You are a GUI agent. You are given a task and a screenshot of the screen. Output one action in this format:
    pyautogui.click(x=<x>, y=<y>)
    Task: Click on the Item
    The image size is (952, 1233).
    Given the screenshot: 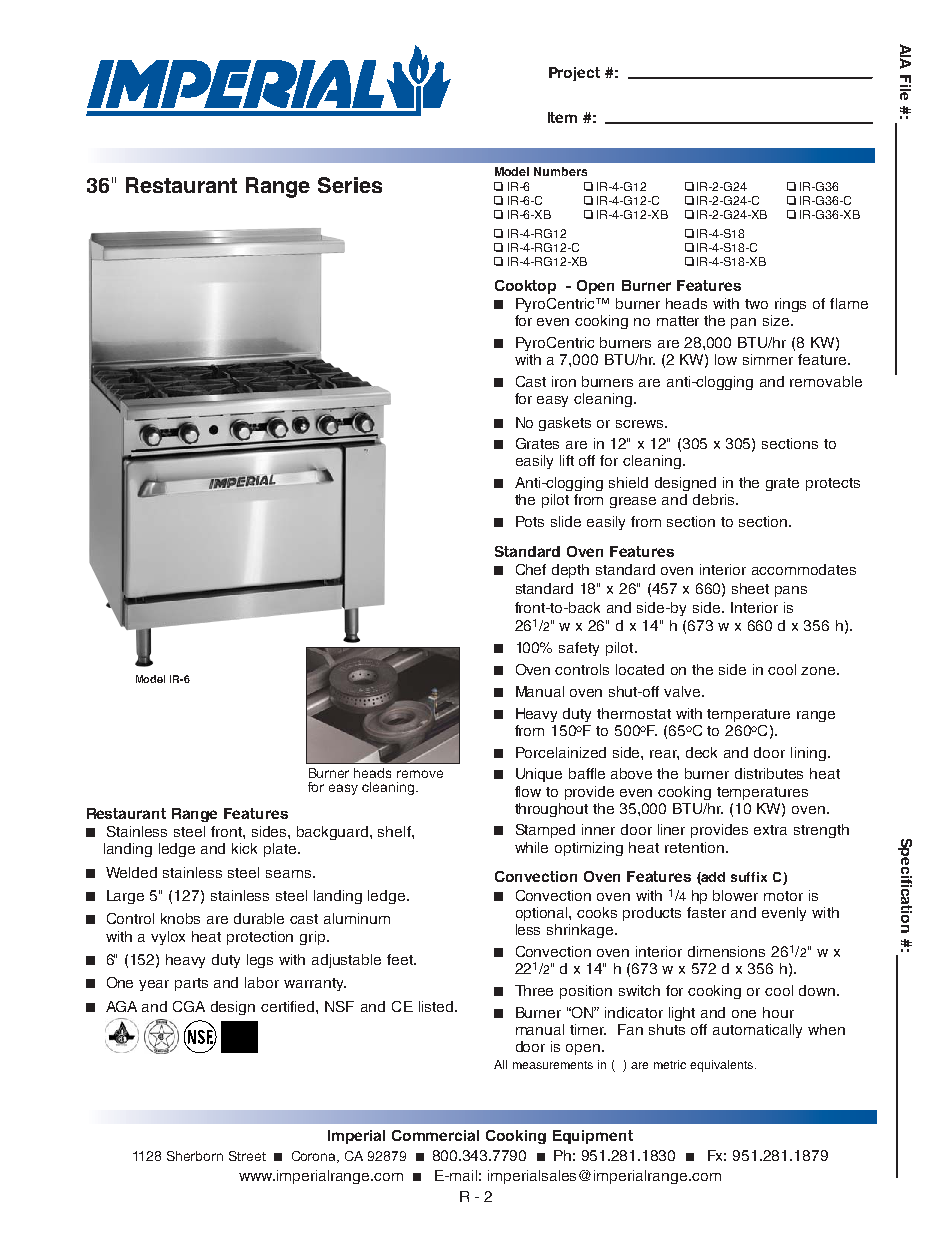 What is the action you would take?
    pyautogui.click(x=562, y=117)
